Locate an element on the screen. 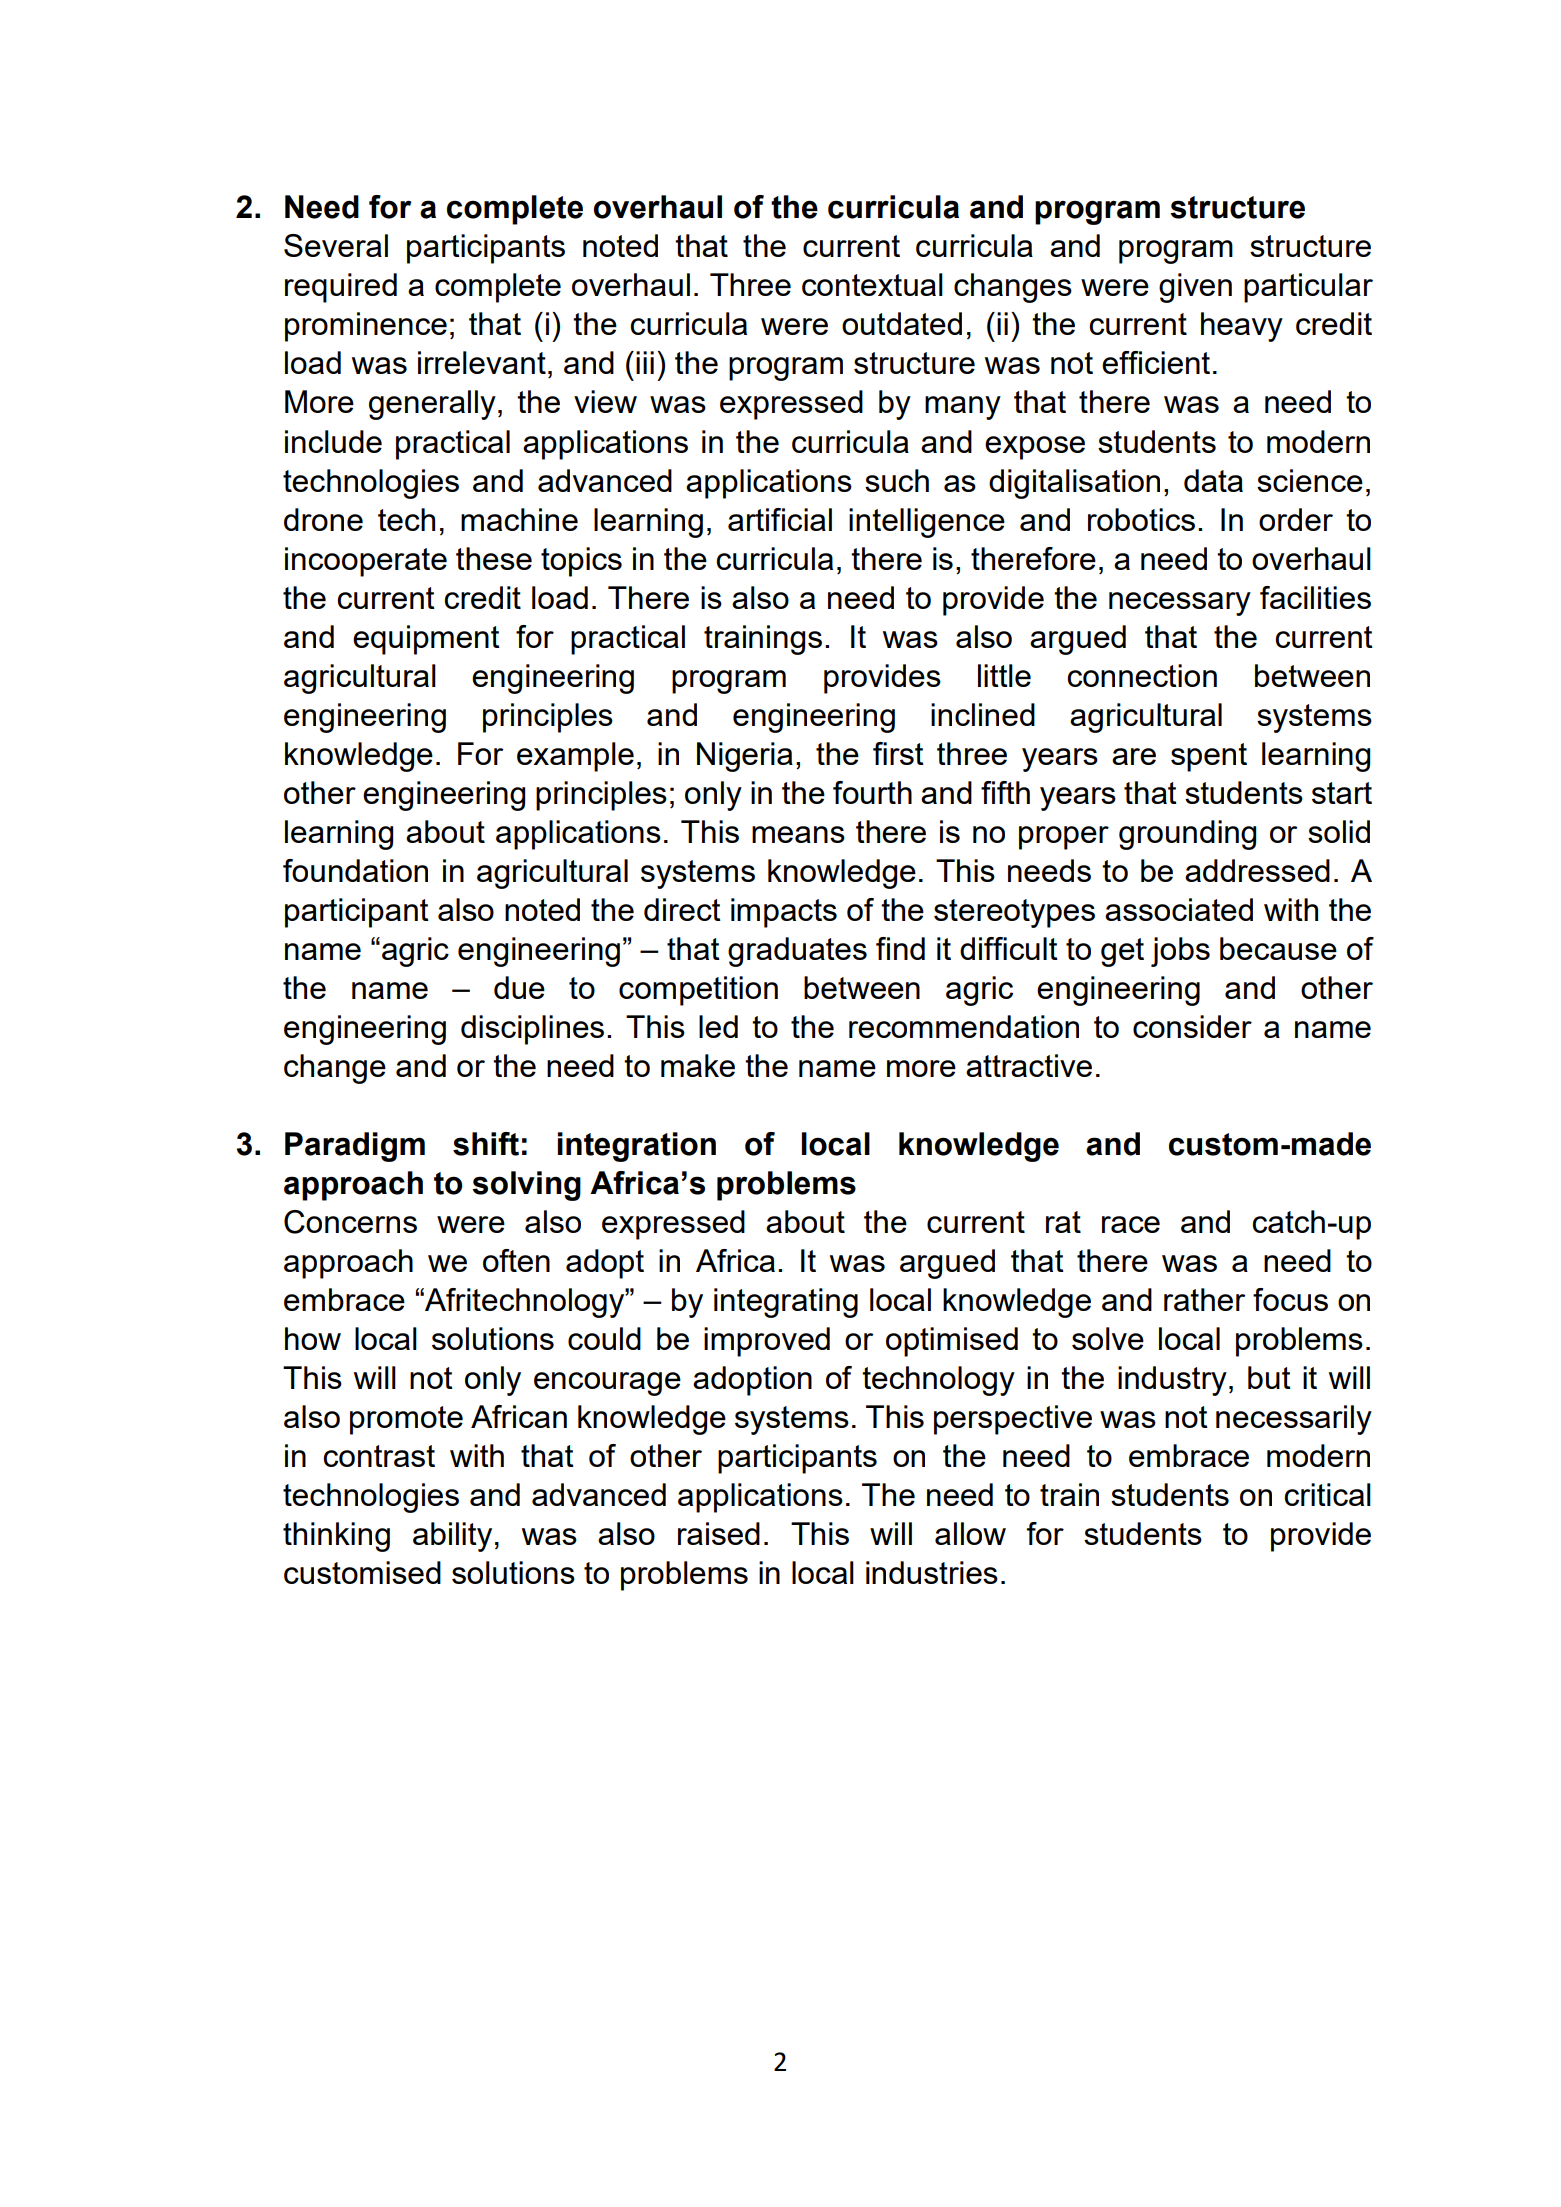 Image resolution: width=1561 pixels, height=2207 pixels. given is located at coordinates (1195, 288).
